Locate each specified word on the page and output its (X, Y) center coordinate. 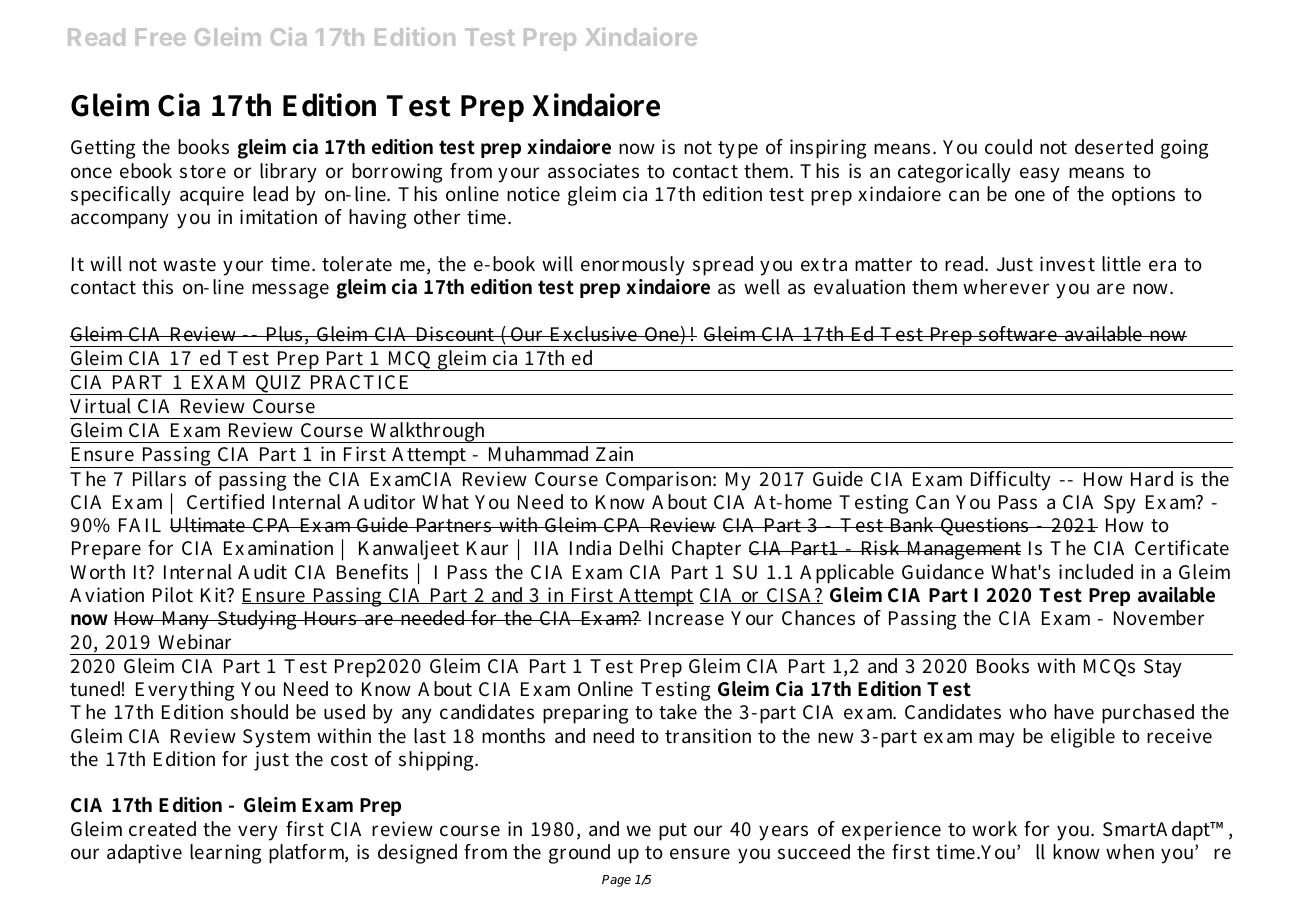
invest (1067, 264)
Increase (686, 618)
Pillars (159, 479)
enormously (633, 266)
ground (579, 854)
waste (189, 265)
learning (225, 854)
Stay (1163, 668)
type (738, 150)
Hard (1152, 478)
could (1008, 147)
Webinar (194, 641)
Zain (614, 453)
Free (161, 37)
